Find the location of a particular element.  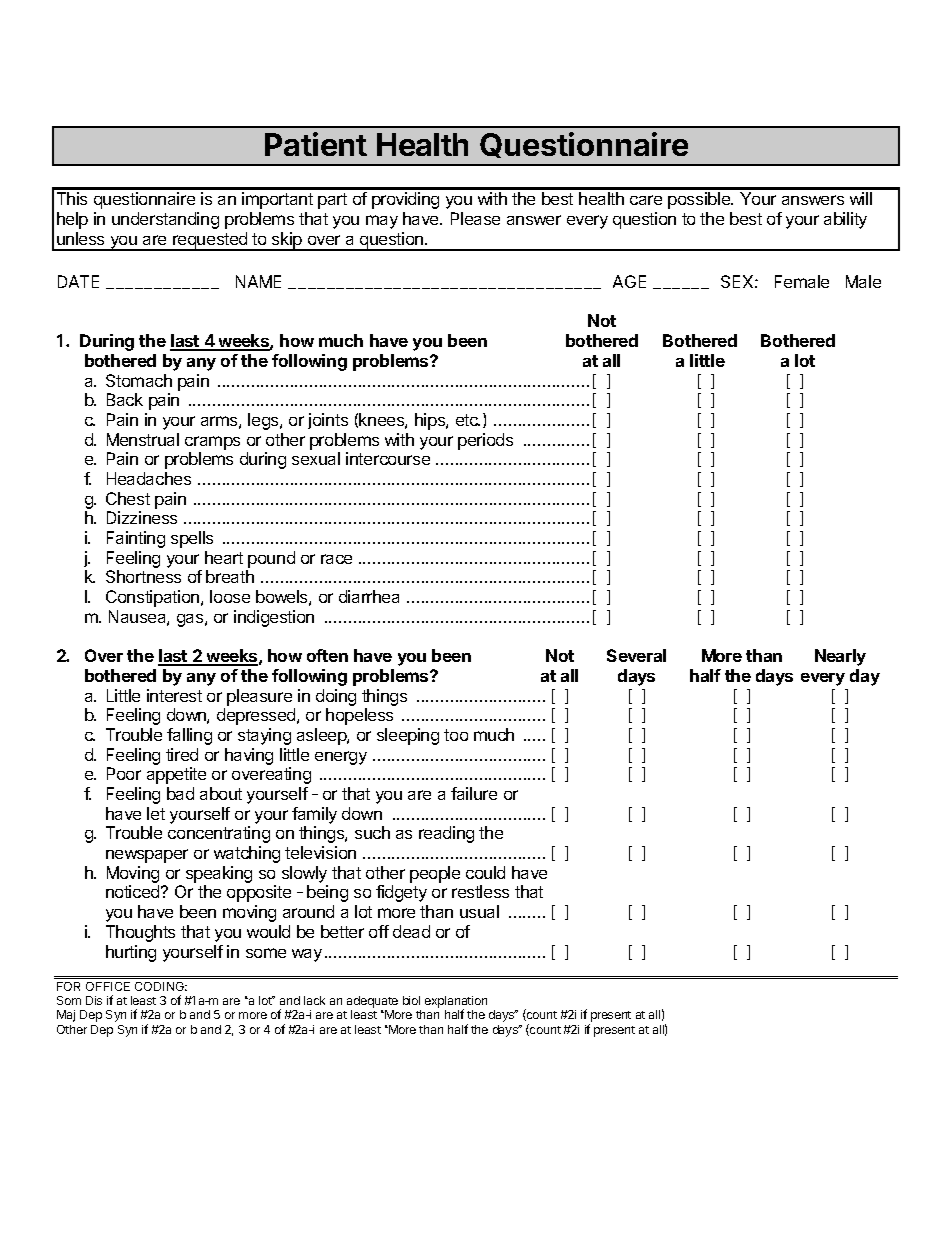

Dis is located at coordinates (94, 1000).
